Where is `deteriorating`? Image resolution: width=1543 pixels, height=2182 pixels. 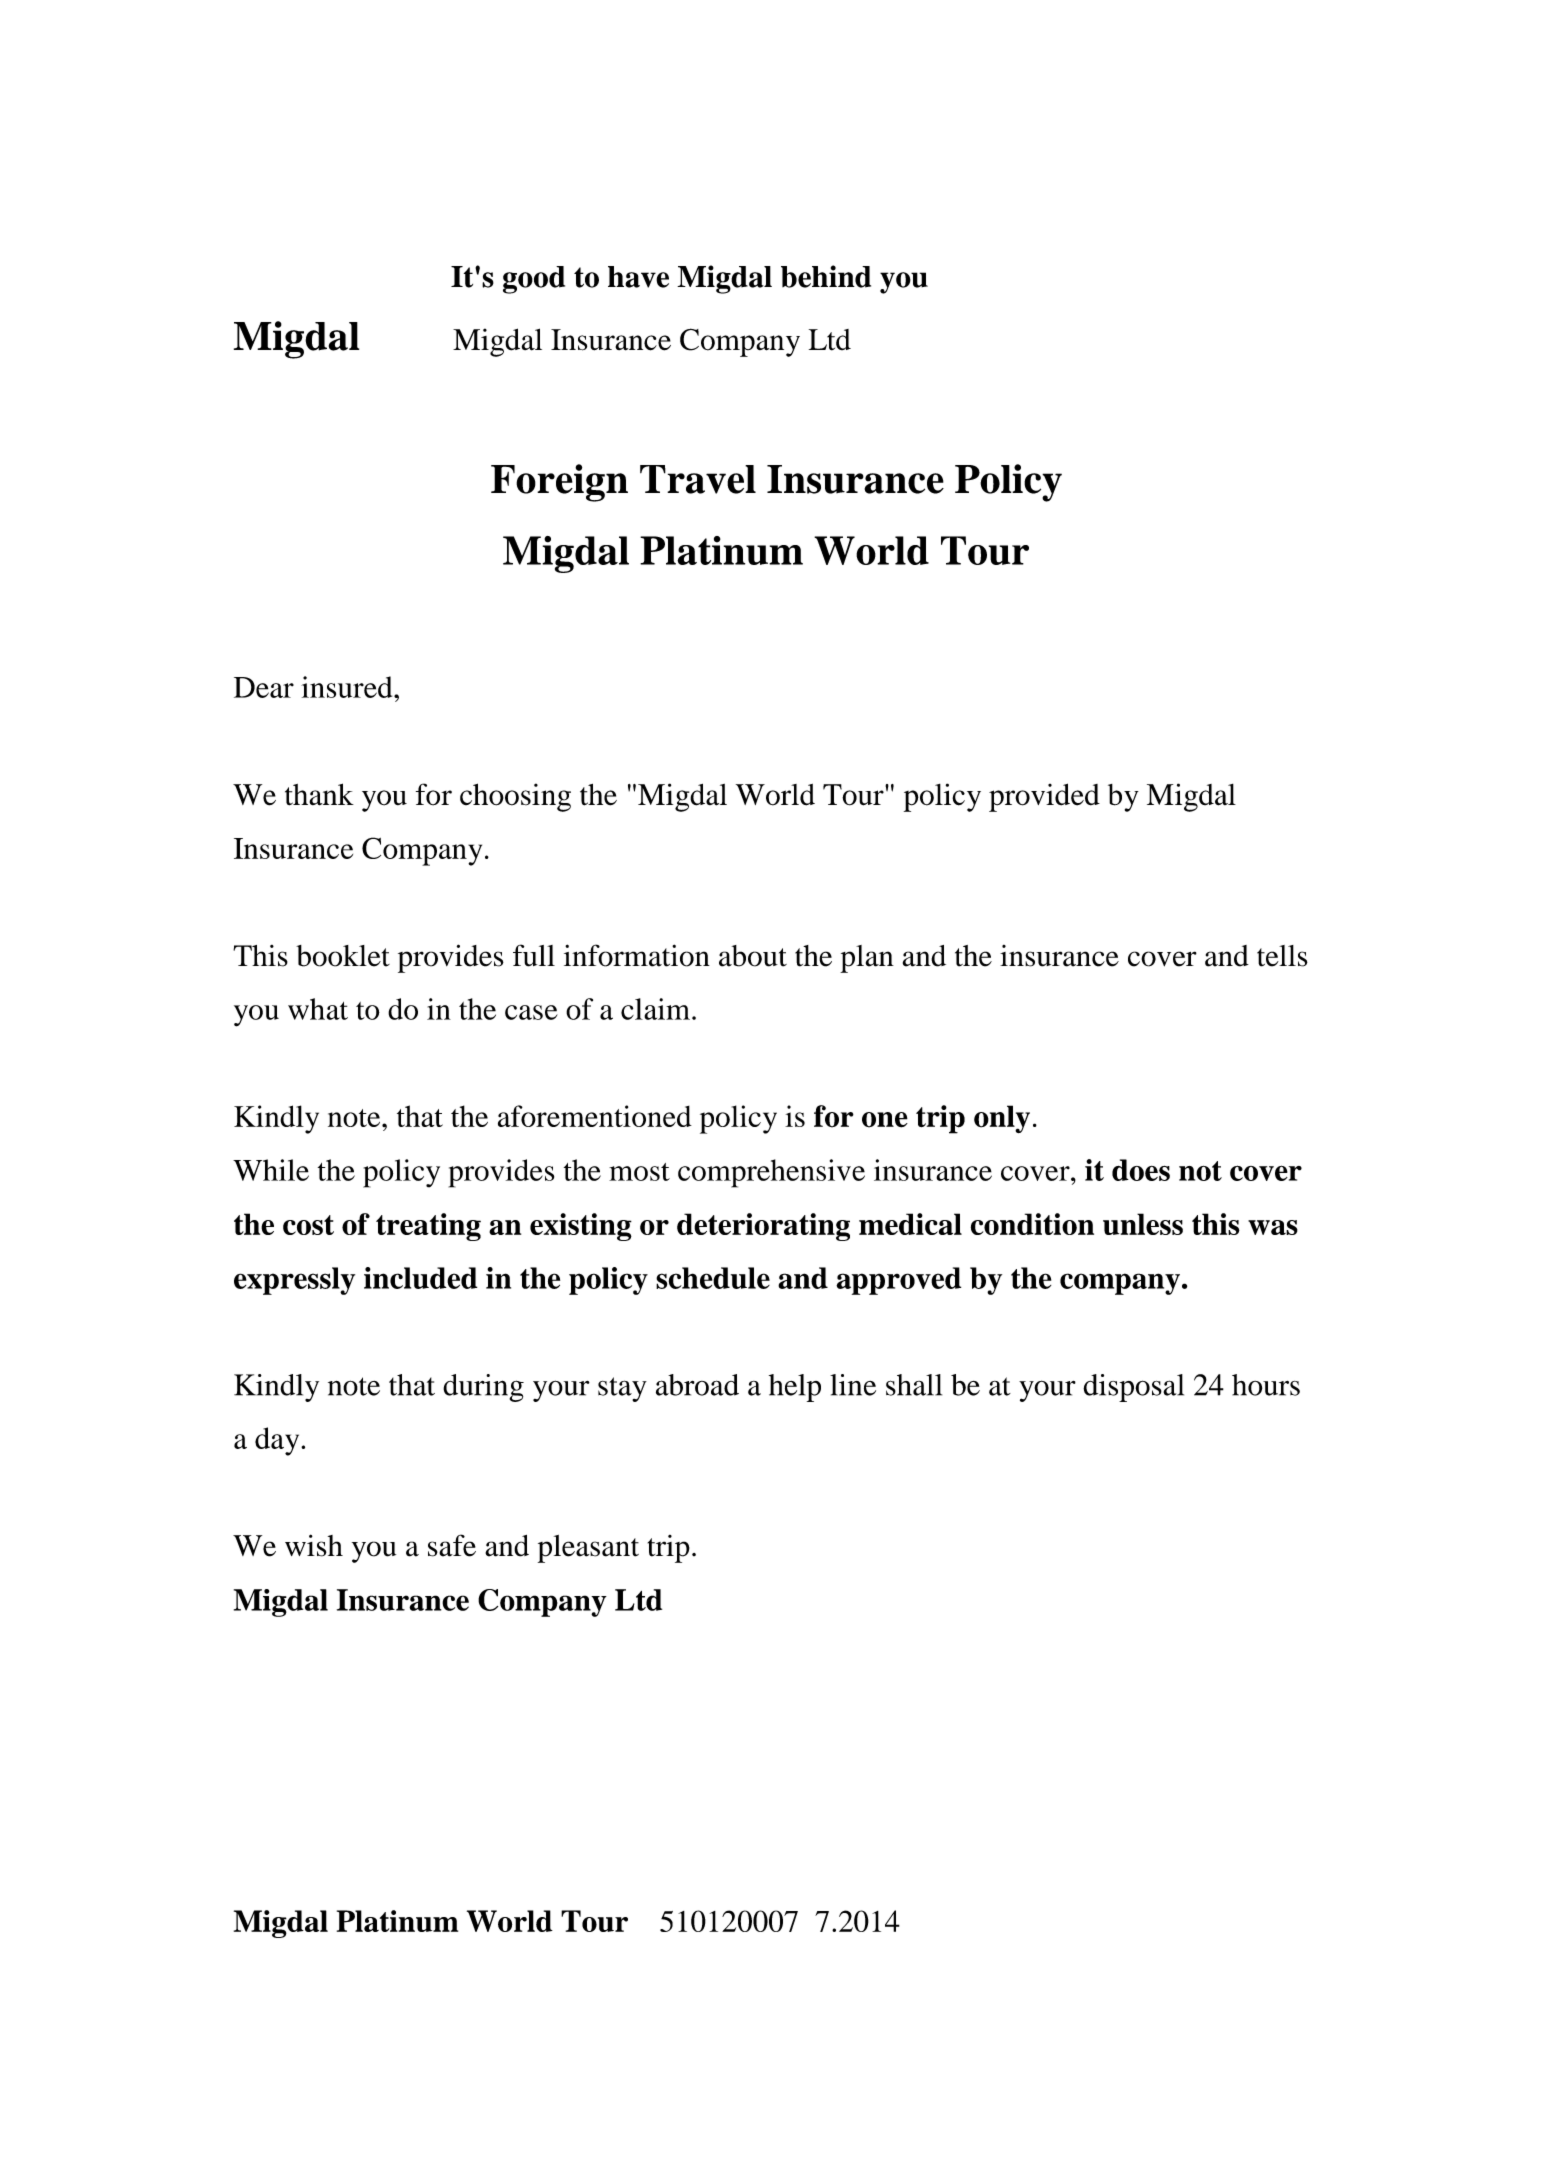
deteriorating is located at coordinates (763, 1227).
